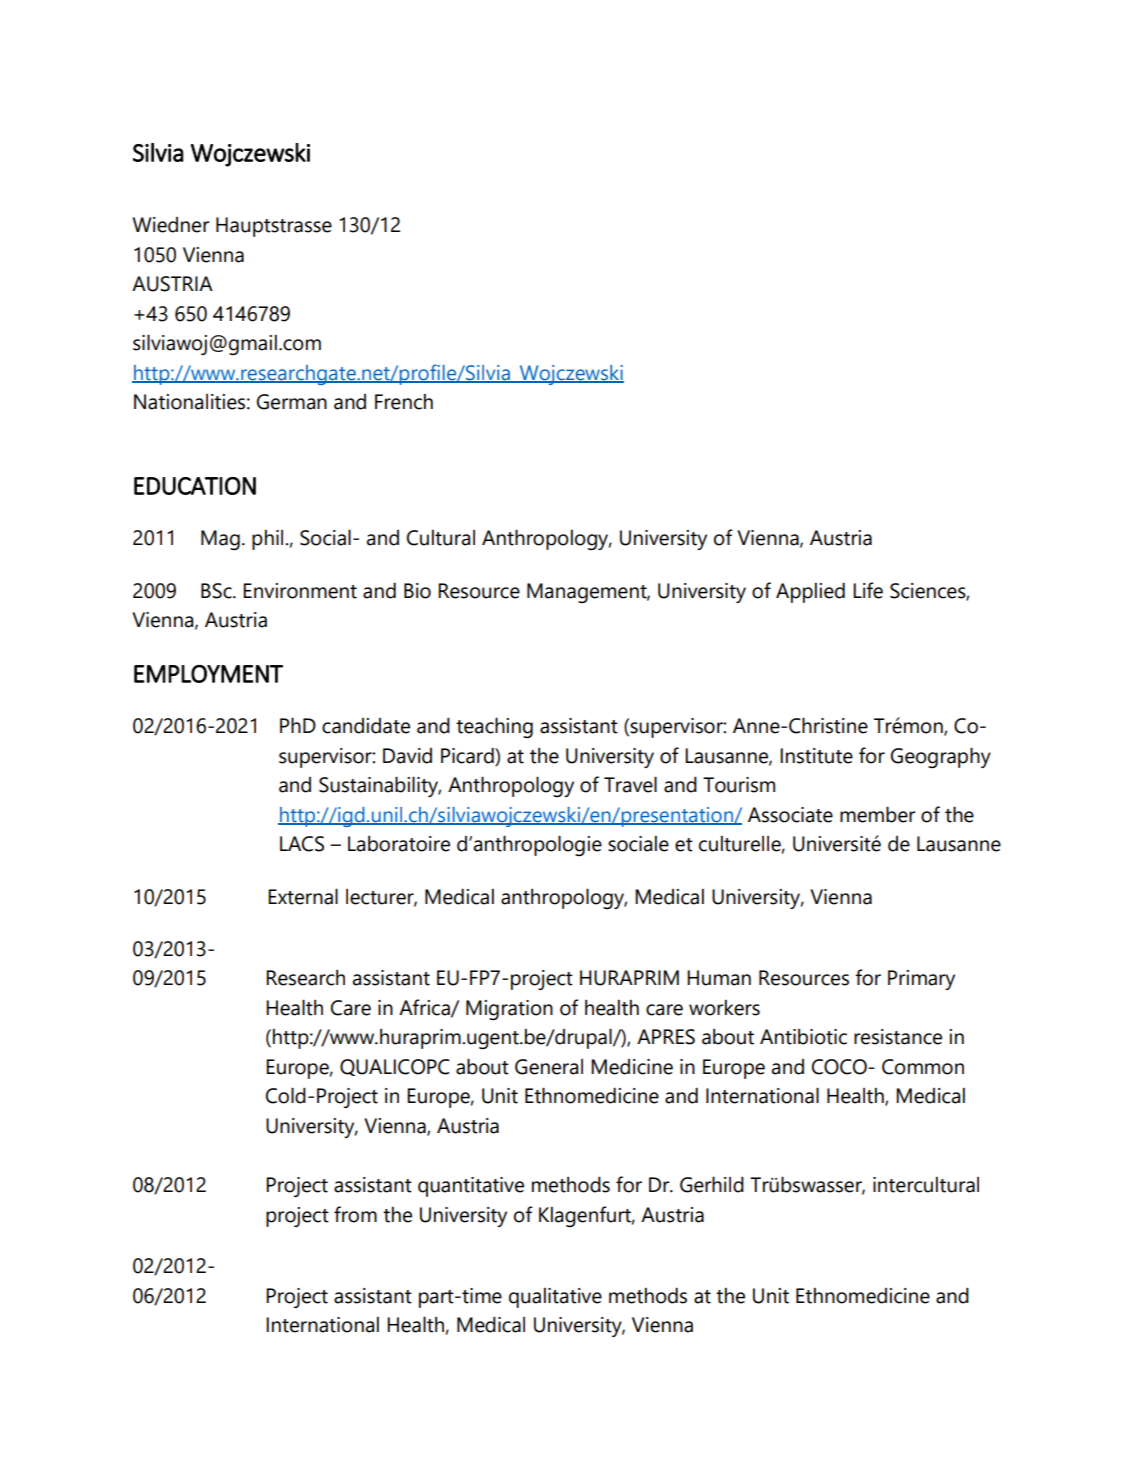  Describe the element at coordinates (509, 1010) in the screenshot. I see `Migration` at that location.
